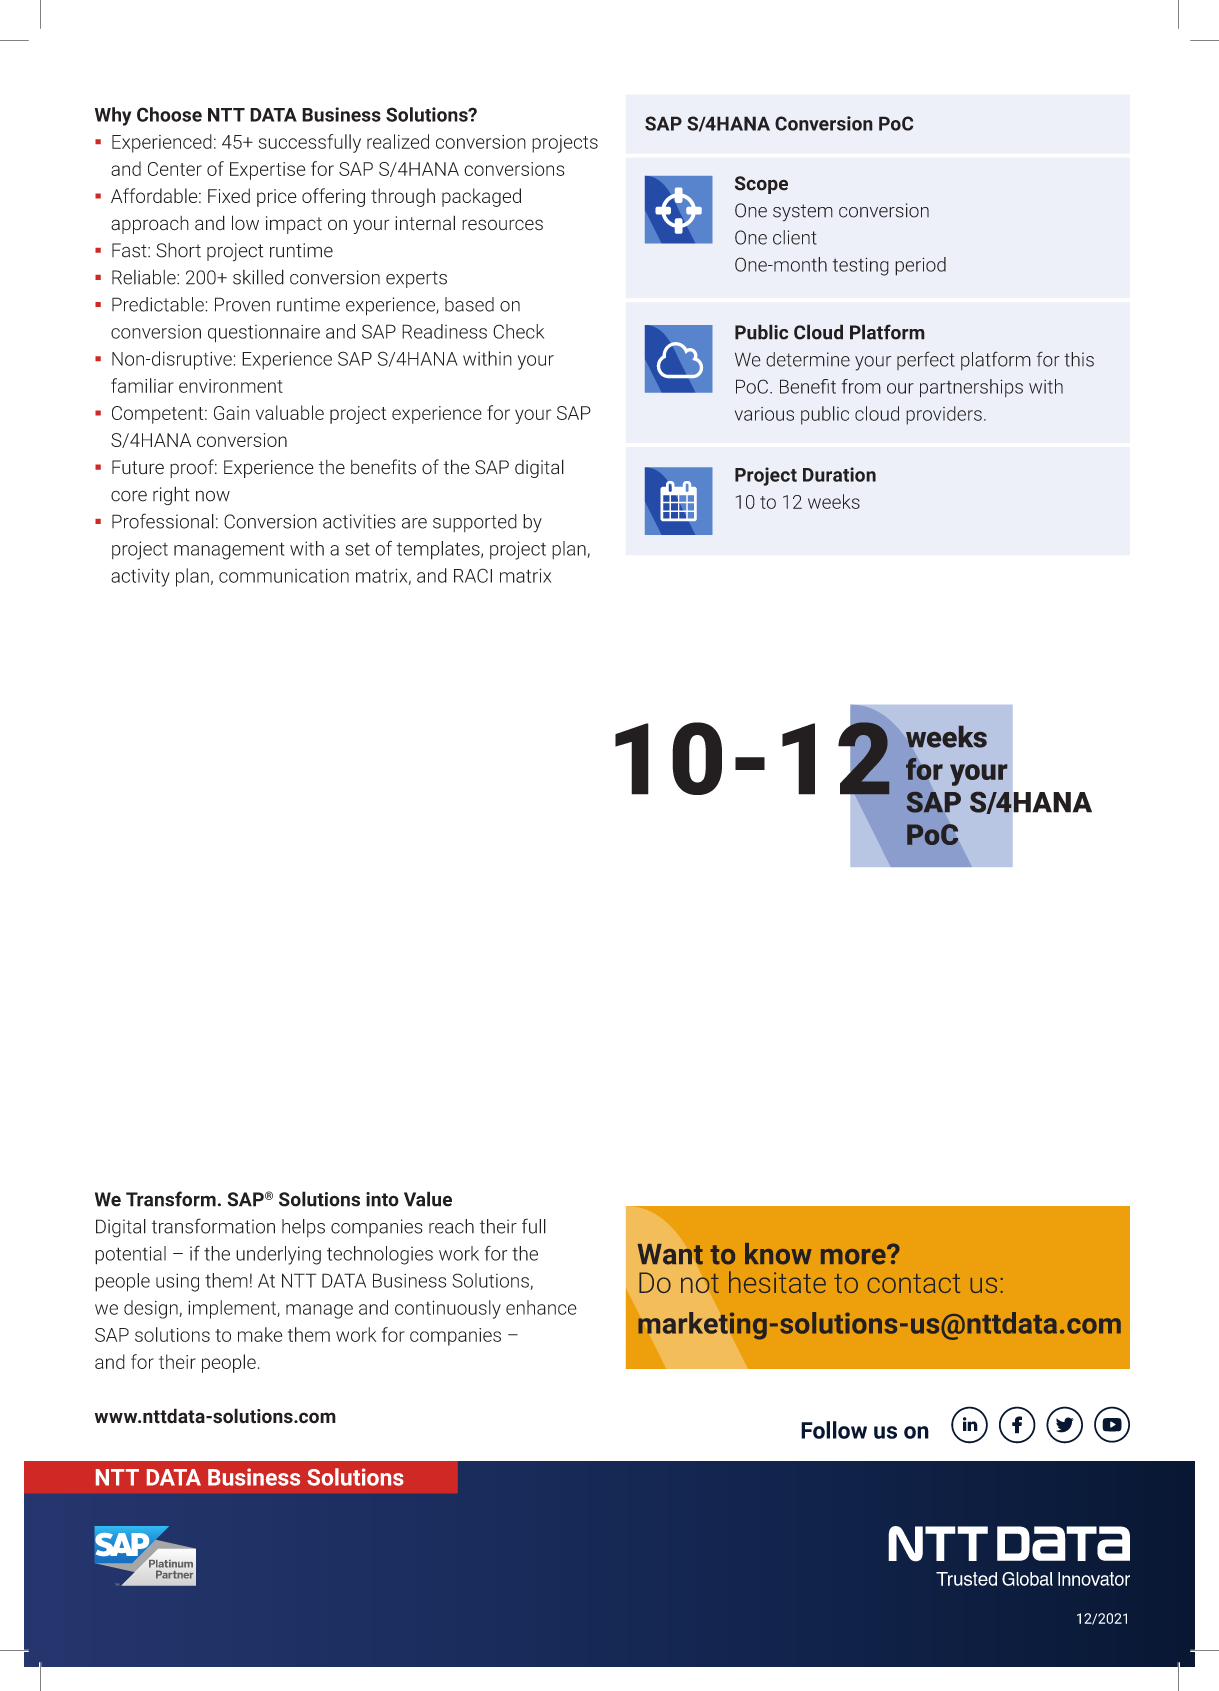 Image resolution: width=1219 pixels, height=1691 pixels. What do you see at coordinates (481, 197) in the image?
I see `packaged` at bounding box center [481, 197].
